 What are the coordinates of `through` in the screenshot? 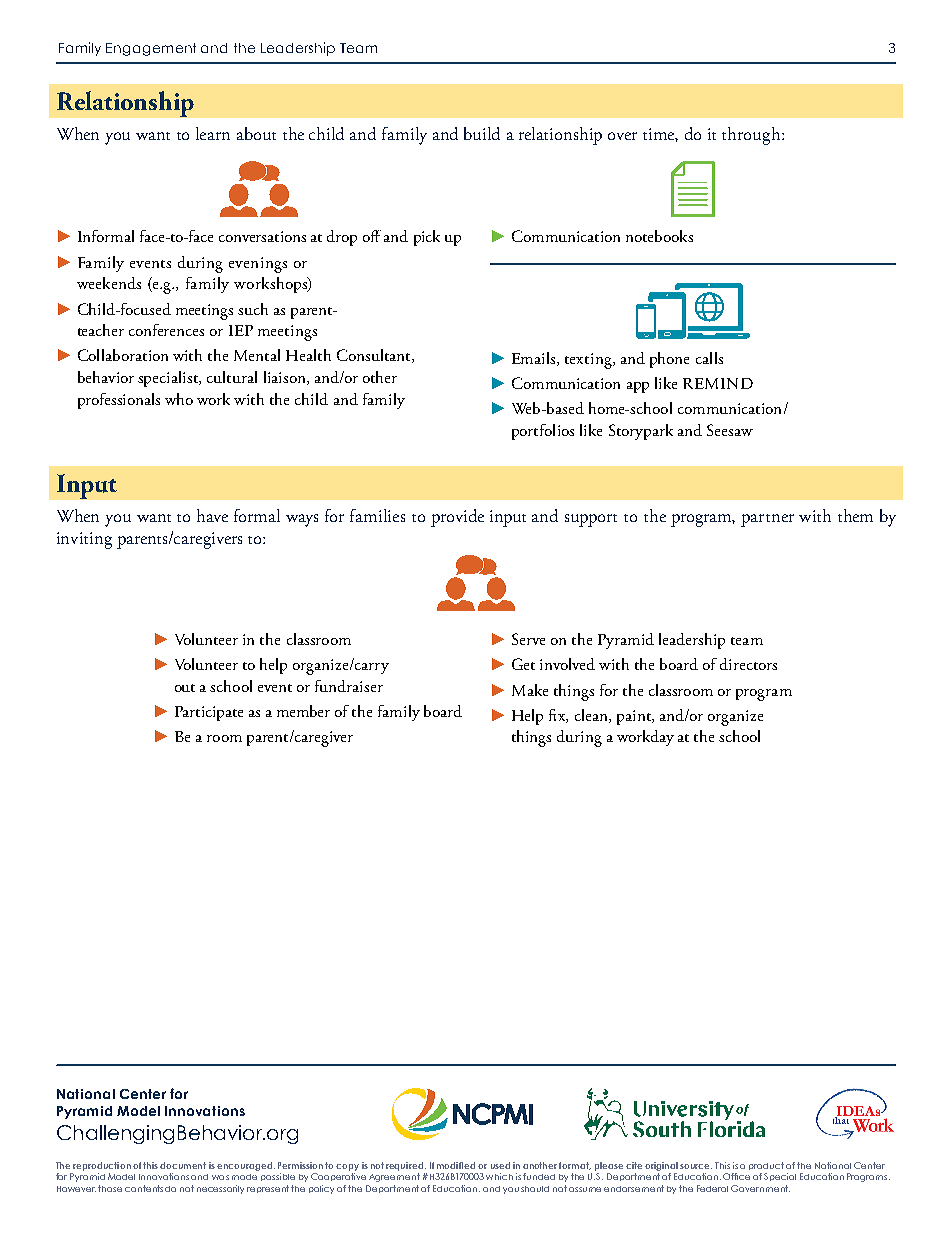 It's located at (752, 136).
